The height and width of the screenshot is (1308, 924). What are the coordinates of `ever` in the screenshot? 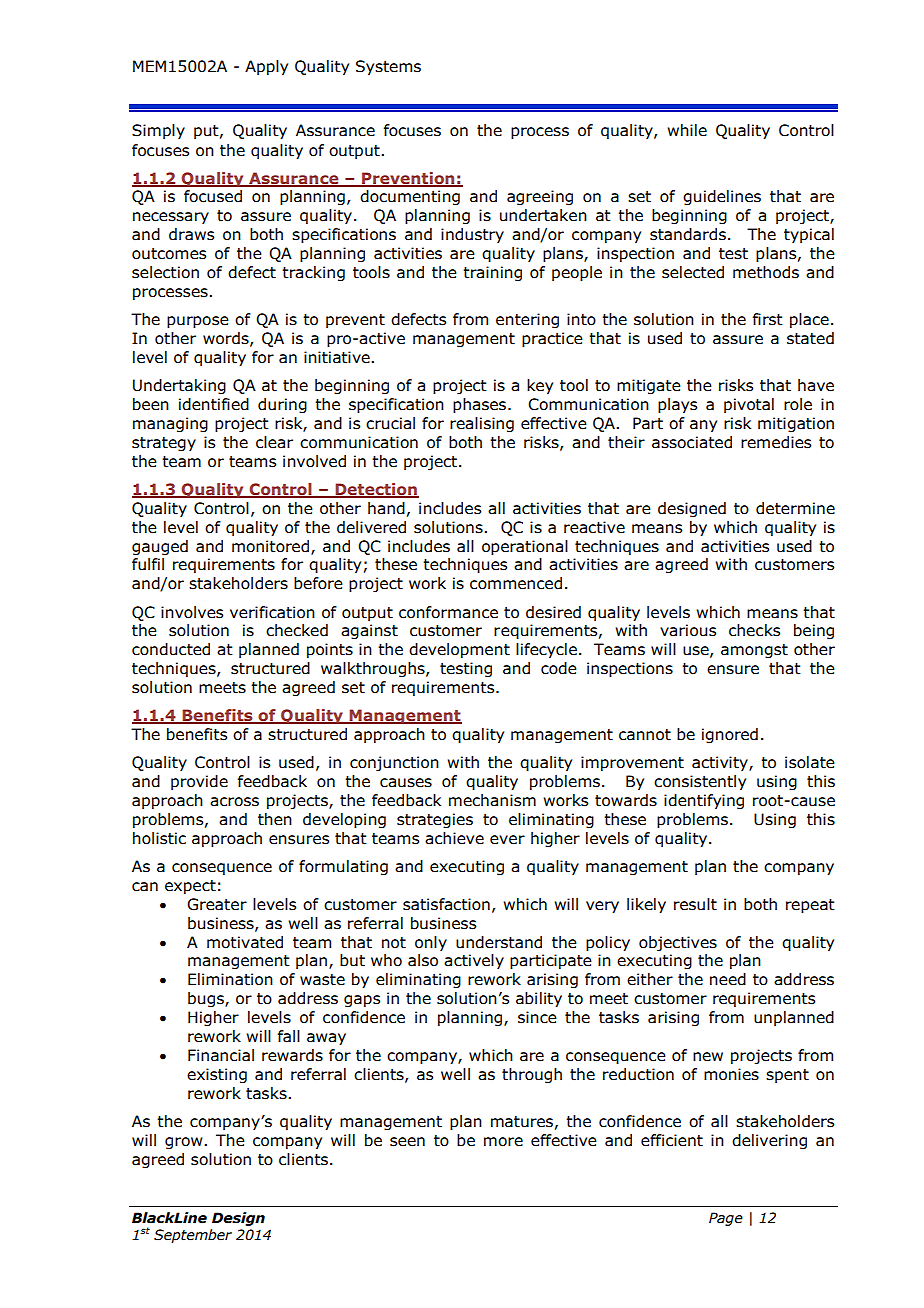 It's located at (507, 840).
